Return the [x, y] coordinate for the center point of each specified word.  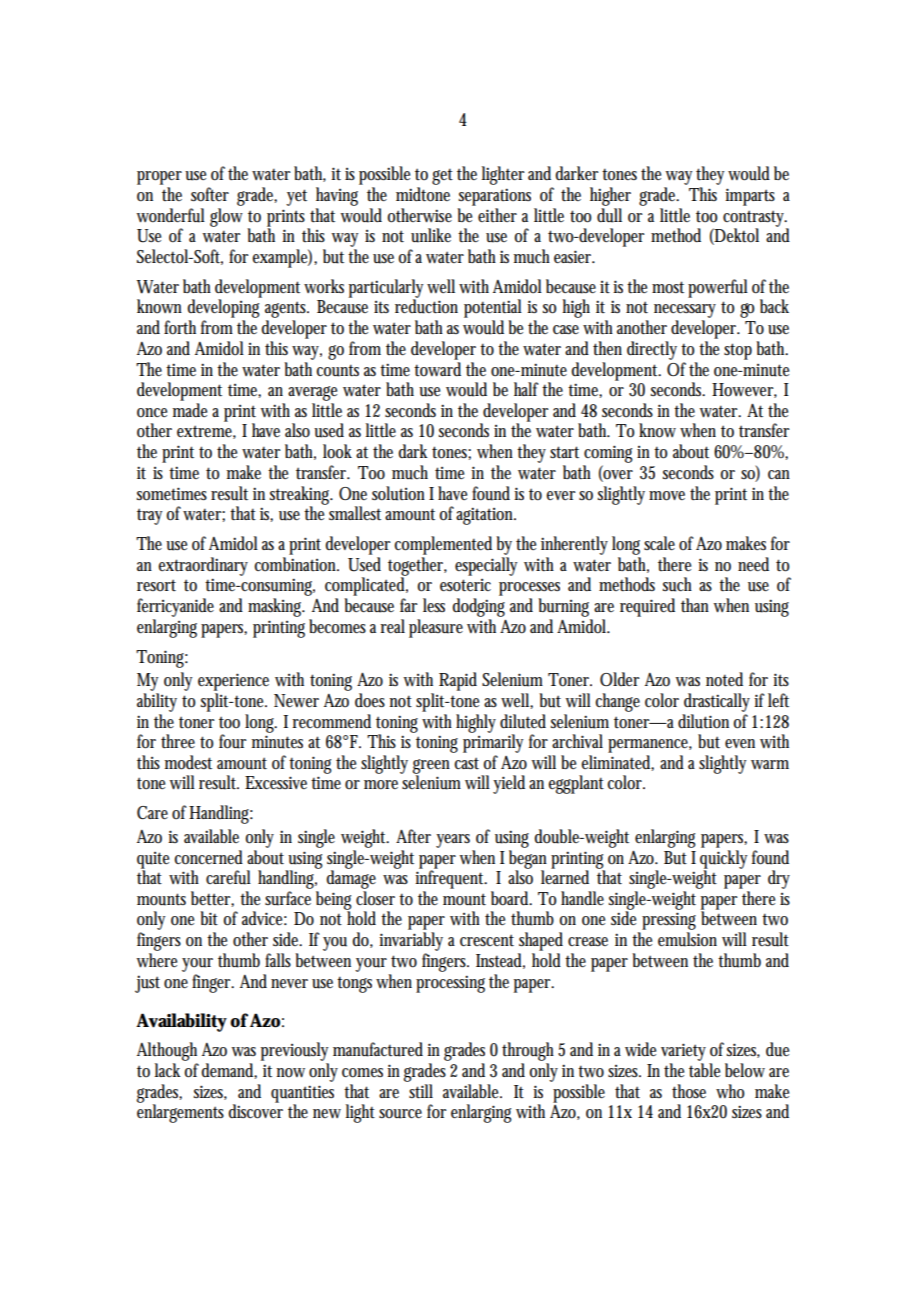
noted [724, 679]
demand [229, 1071]
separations [495, 197]
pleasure [436, 628]
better [212, 899]
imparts [750, 197]
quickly [723, 860]
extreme [206, 432]
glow [226, 217]
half [526, 389]
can [779, 475]
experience [233, 682]
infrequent [451, 878]
